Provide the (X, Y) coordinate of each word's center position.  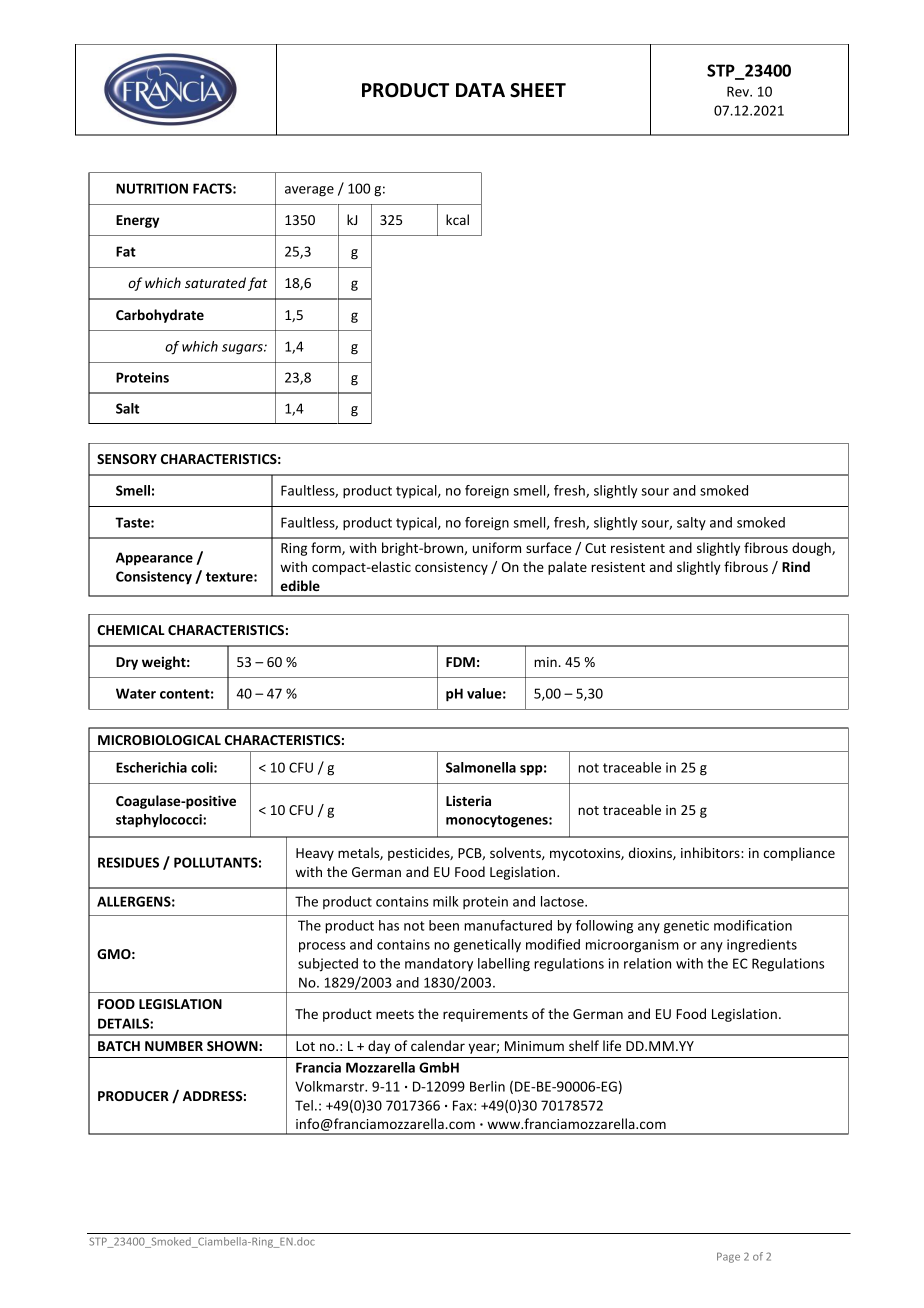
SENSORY (127, 459)
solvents (516, 853)
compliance (799, 854)
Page (728, 1257)
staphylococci (160, 821)
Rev (739, 91)
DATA (480, 90)
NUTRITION (152, 188)
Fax (464, 1105)
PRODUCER (133, 1096)
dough (812, 549)
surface (548, 547)
